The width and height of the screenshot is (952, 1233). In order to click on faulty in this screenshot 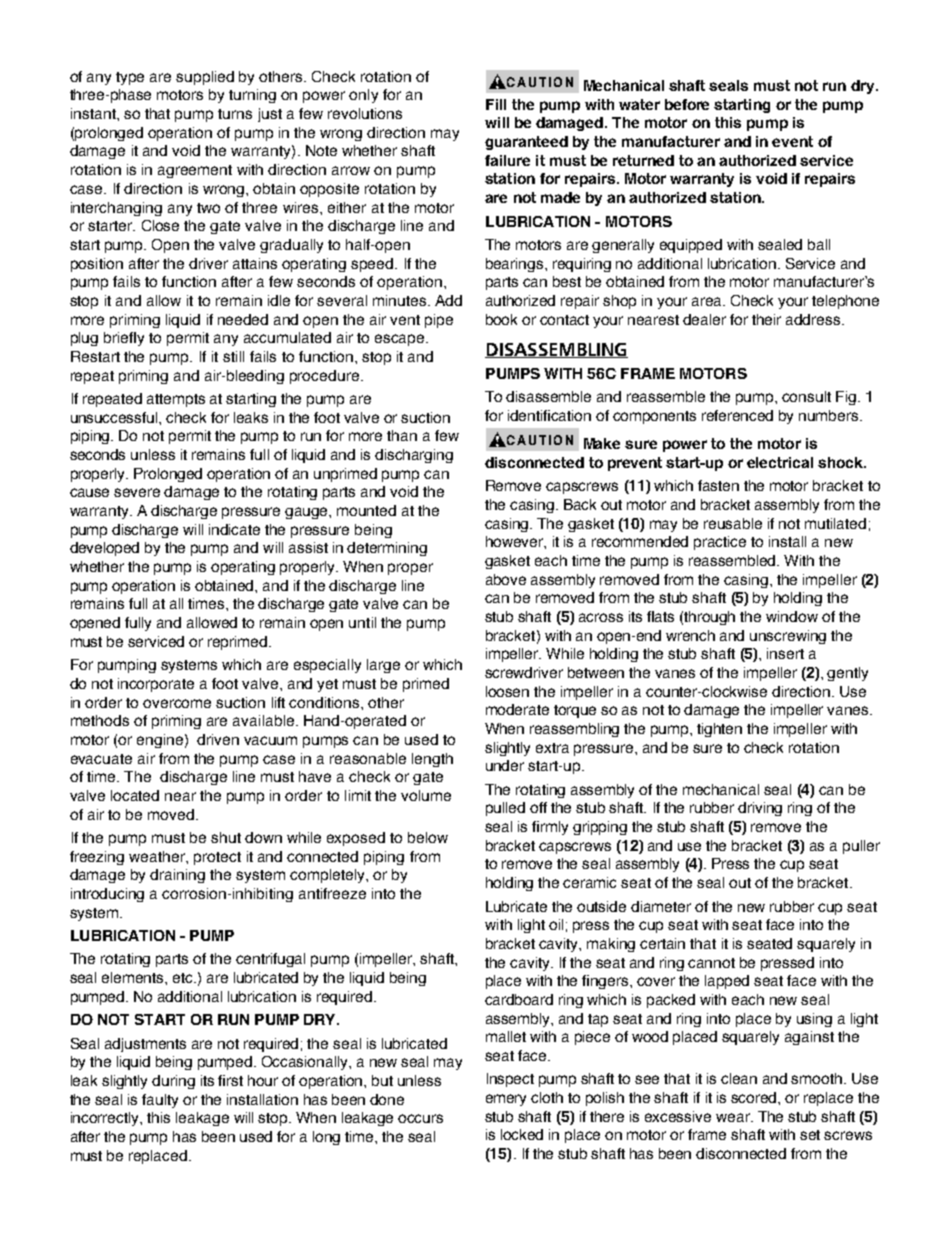, I will do `click(160, 1101)`.
